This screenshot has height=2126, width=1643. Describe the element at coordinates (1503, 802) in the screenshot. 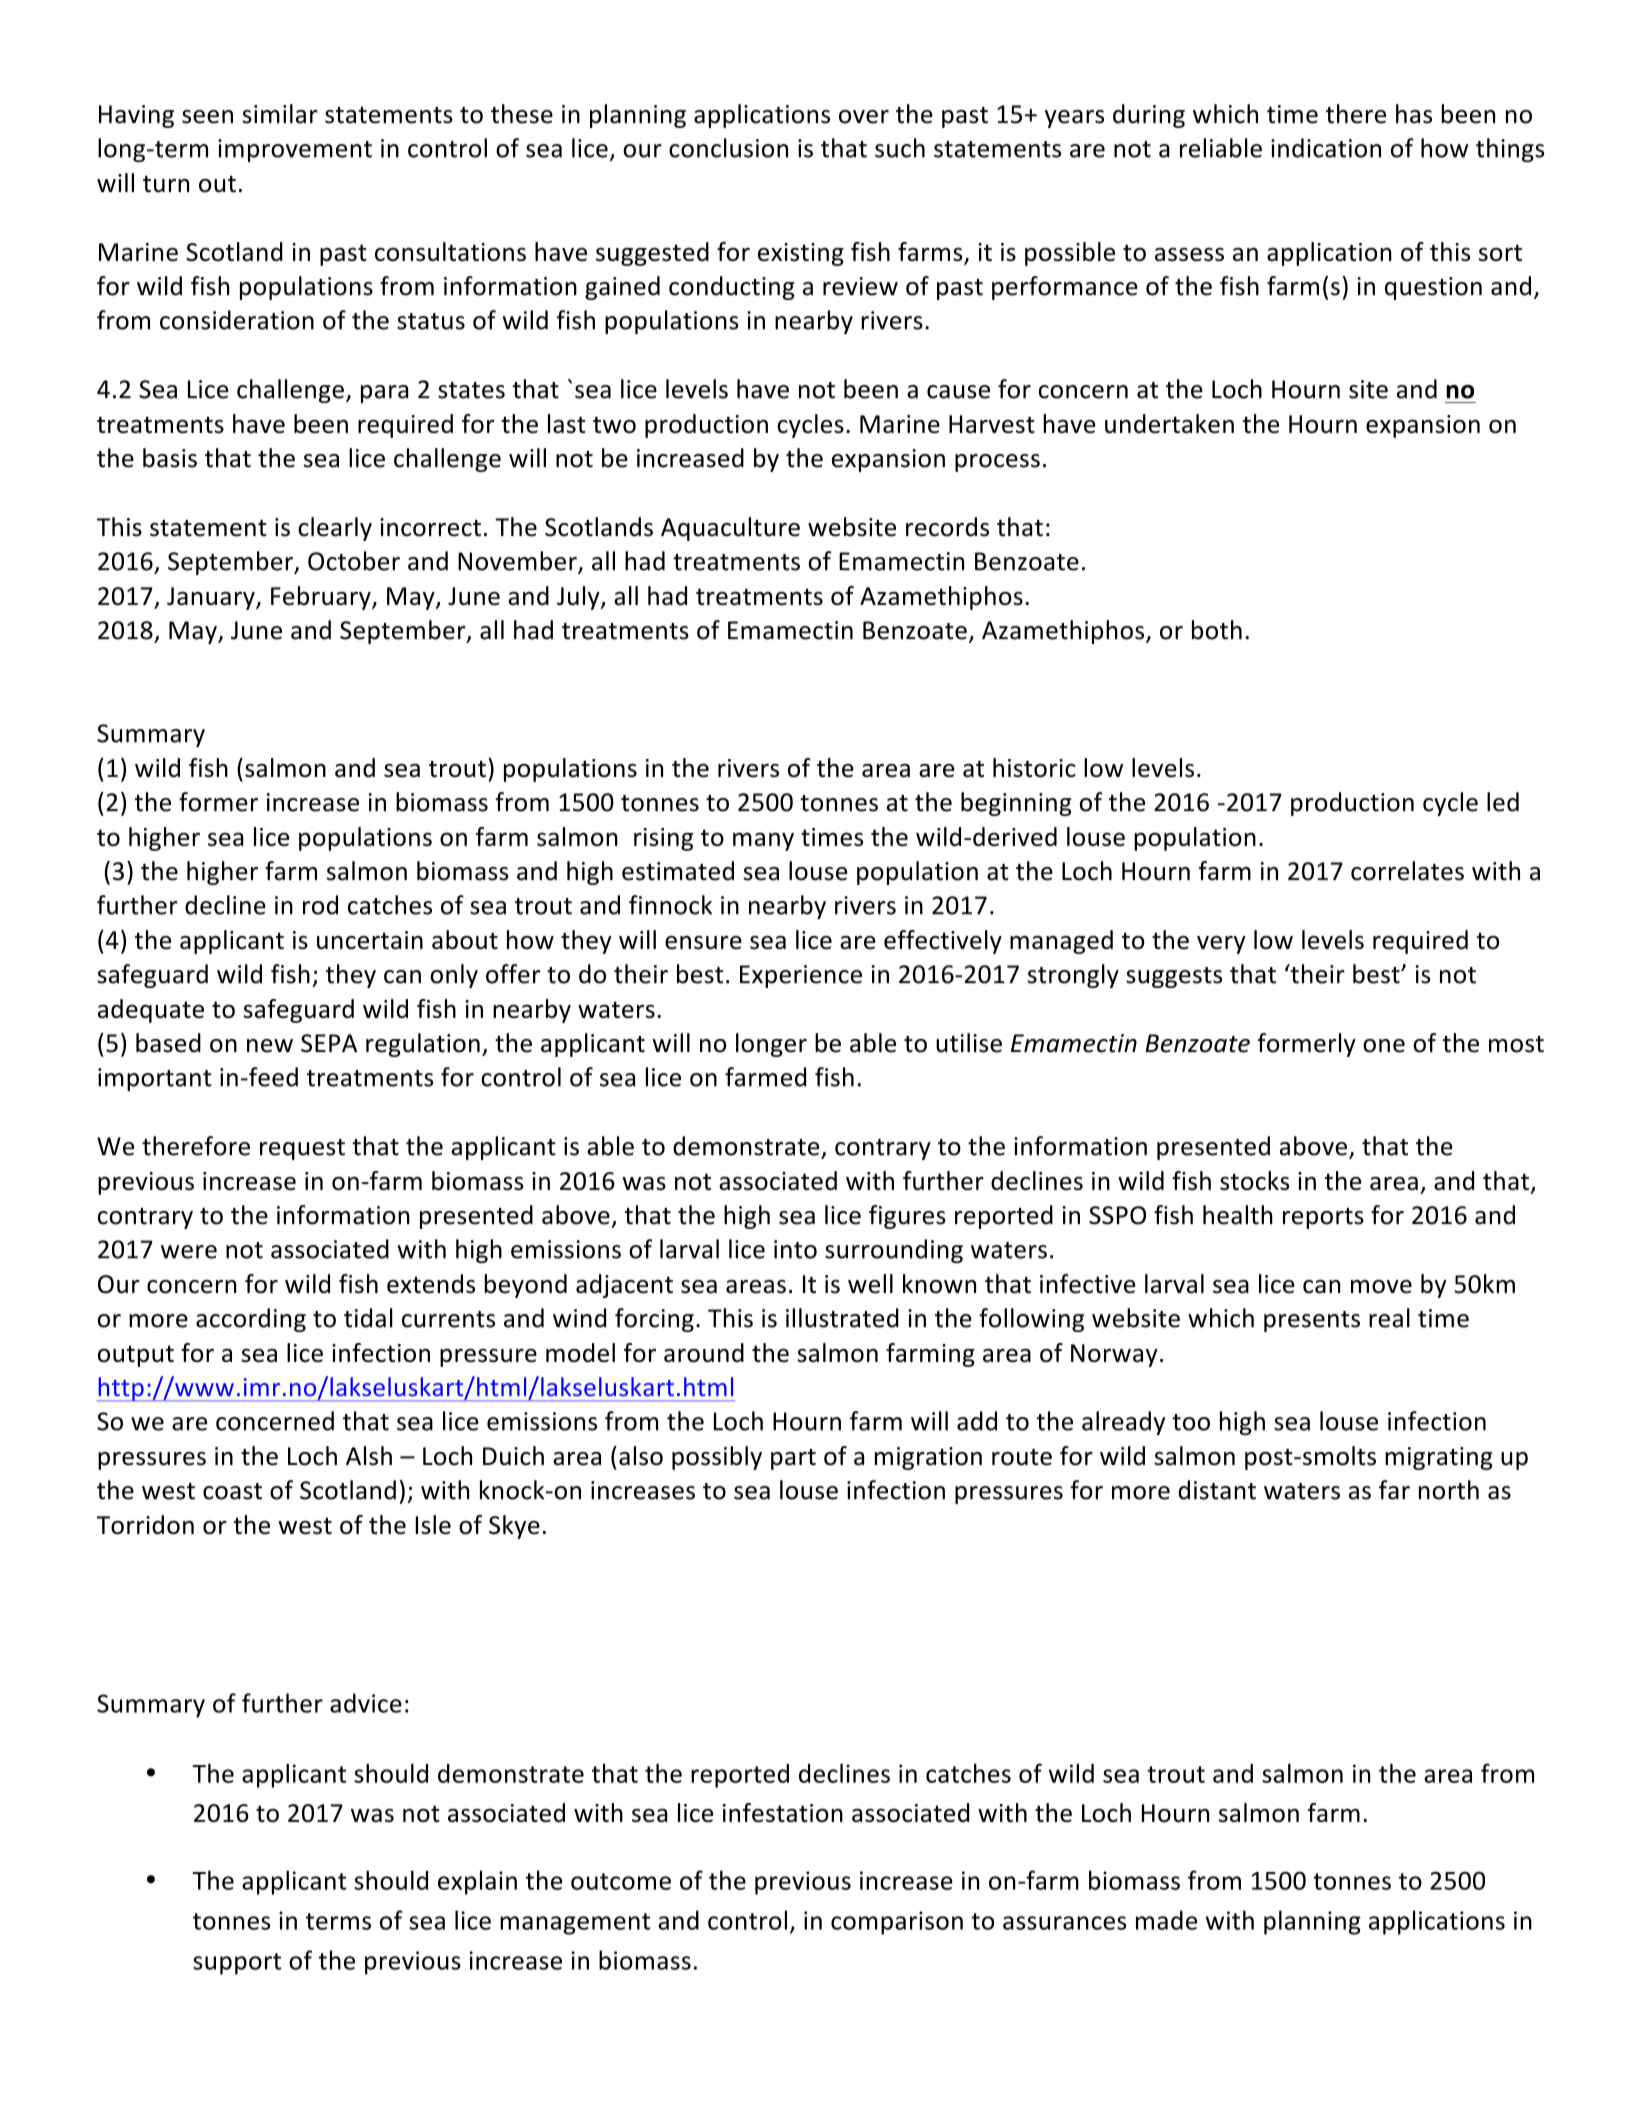

I see `led` at that location.
